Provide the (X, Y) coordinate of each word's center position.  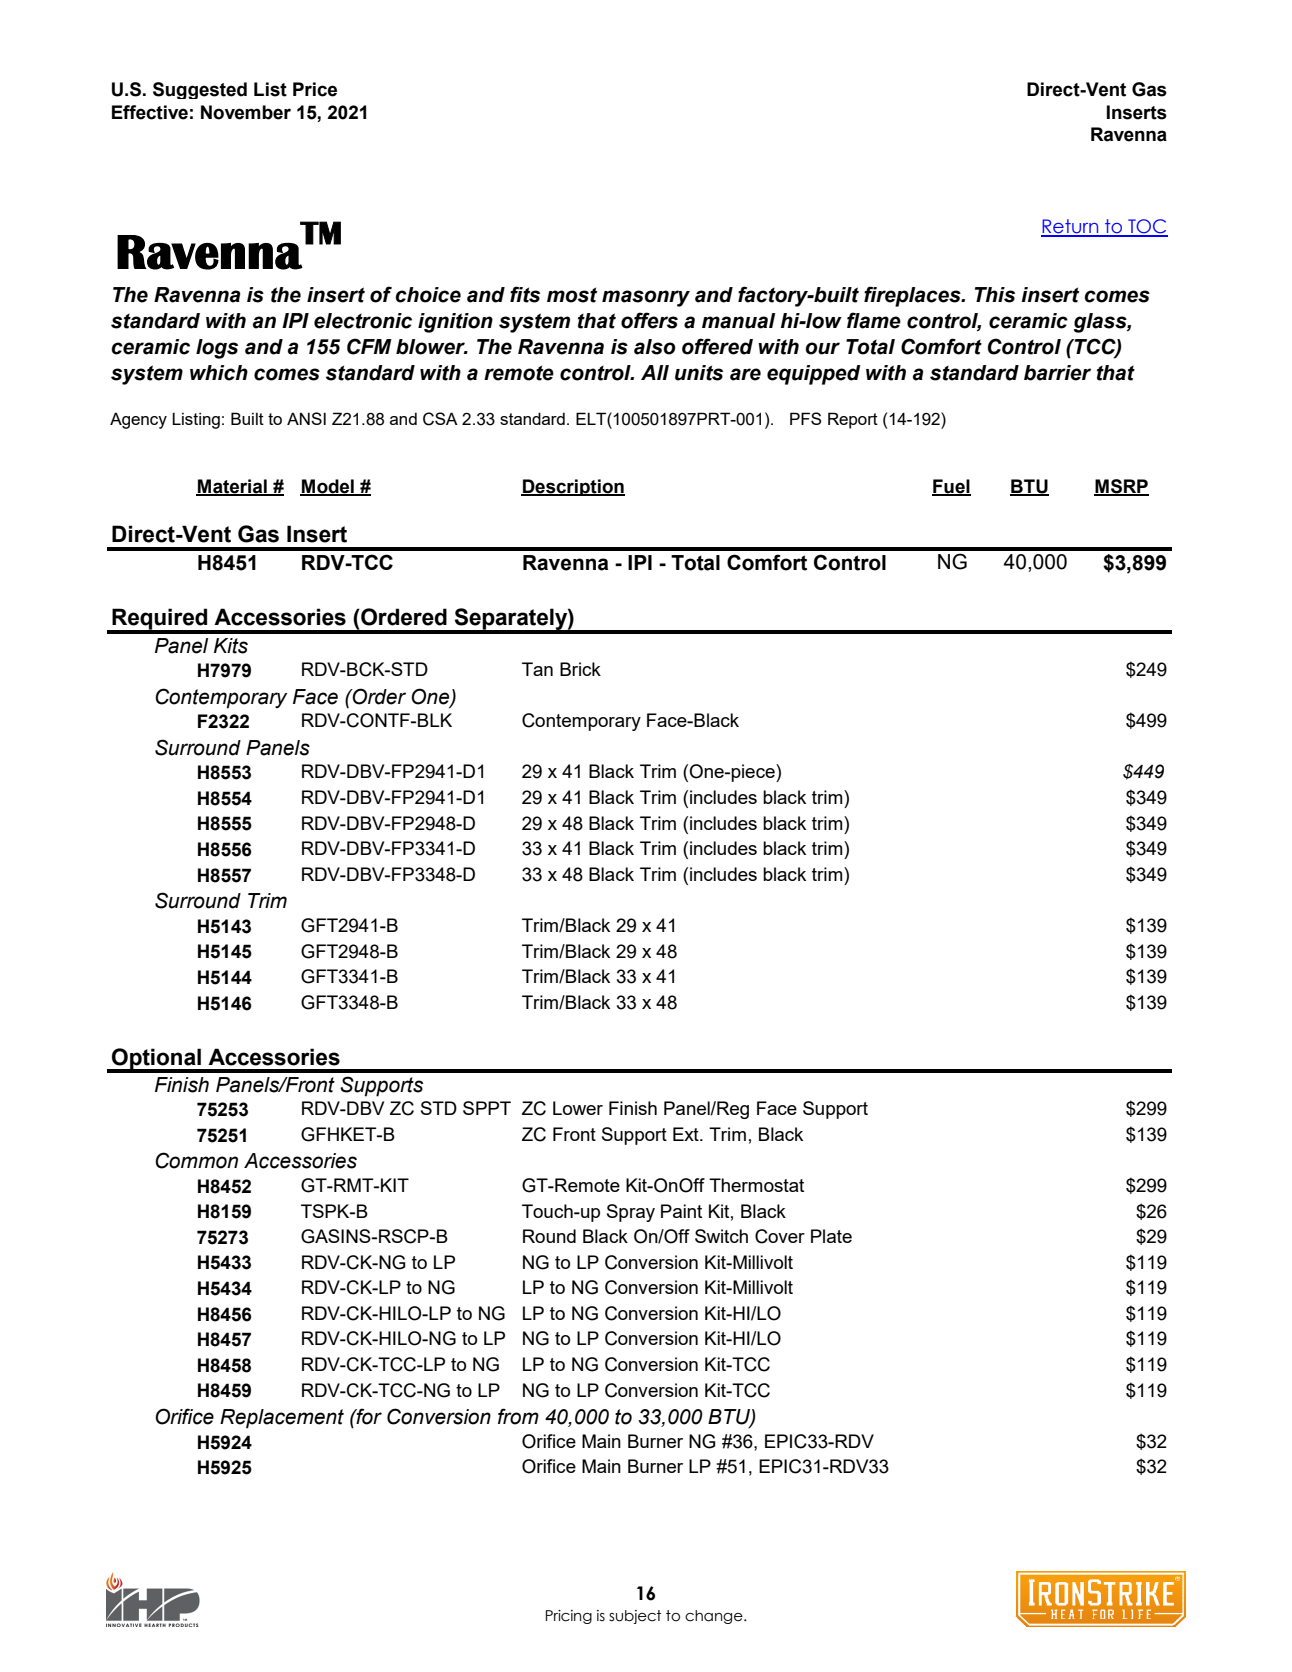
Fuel (951, 487)
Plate (831, 1236)
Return (1071, 227)
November (246, 112)
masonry (646, 298)
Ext (687, 1134)
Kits (231, 646)
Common (196, 1160)
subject (635, 1617)
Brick (580, 669)
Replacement (282, 1419)
